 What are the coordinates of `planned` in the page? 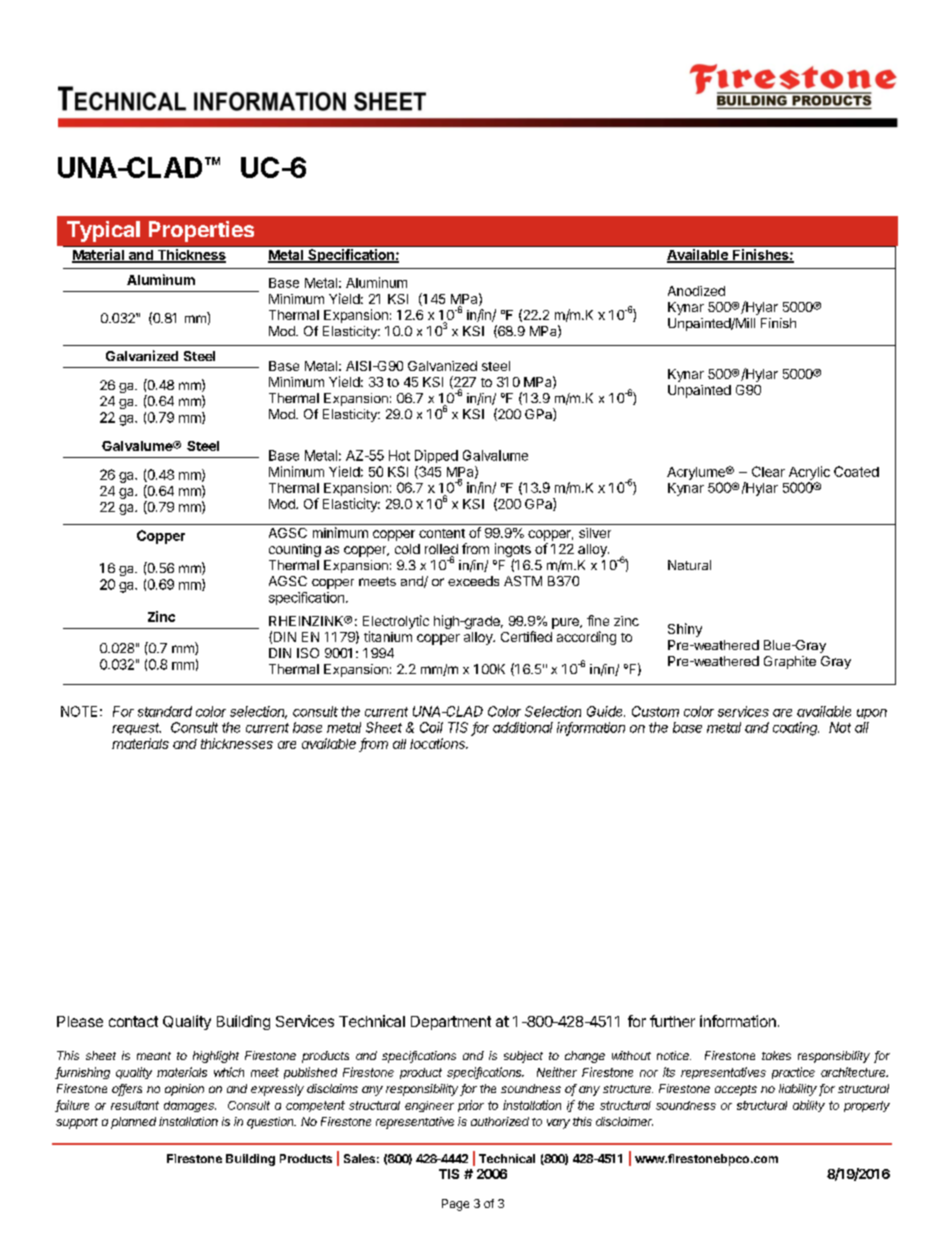 It's located at (133, 1123).
